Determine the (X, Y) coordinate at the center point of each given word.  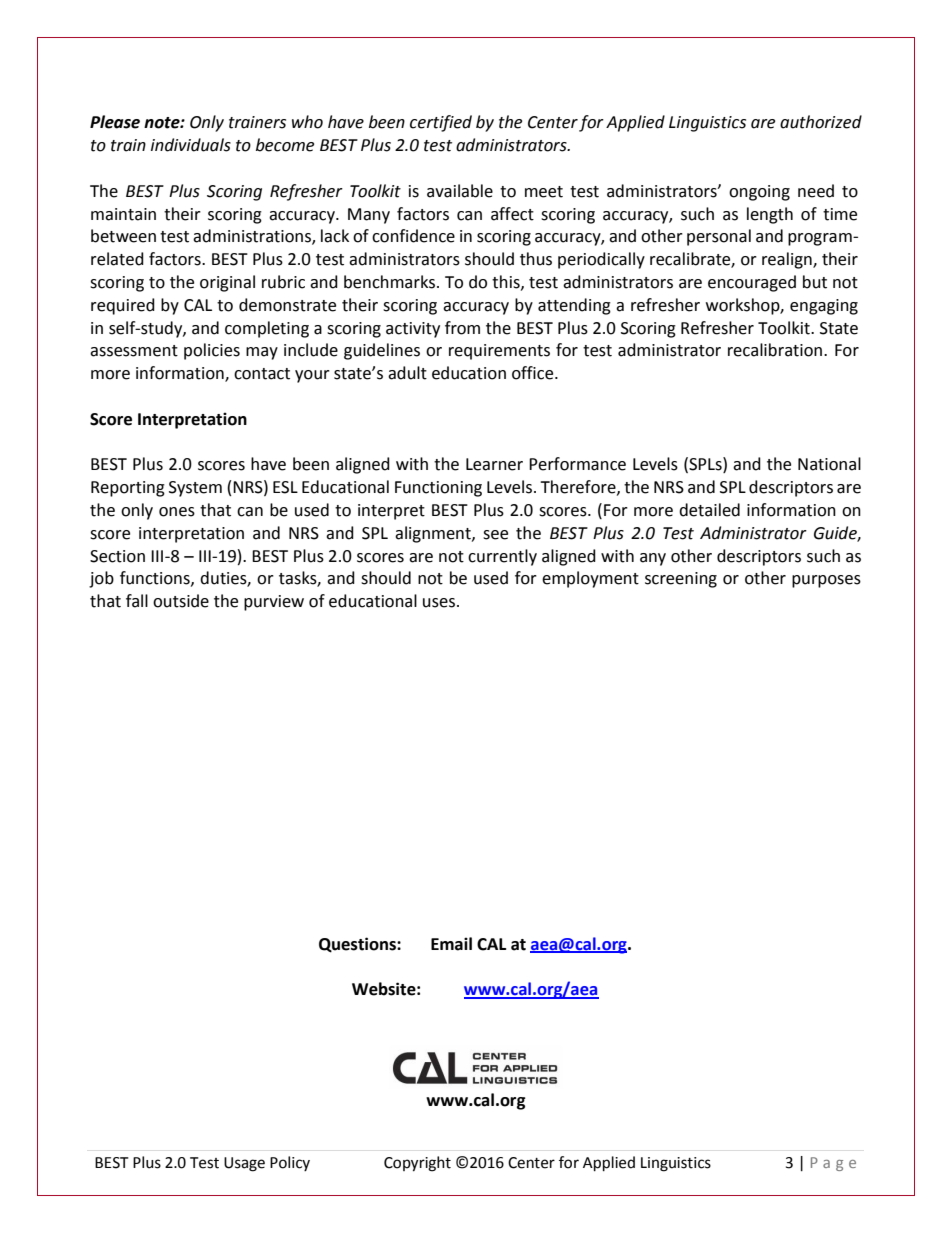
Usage (244, 1164)
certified (441, 123)
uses (439, 603)
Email (451, 944)
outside (181, 601)
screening (681, 580)
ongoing (759, 193)
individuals (191, 145)
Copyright (417, 1164)
